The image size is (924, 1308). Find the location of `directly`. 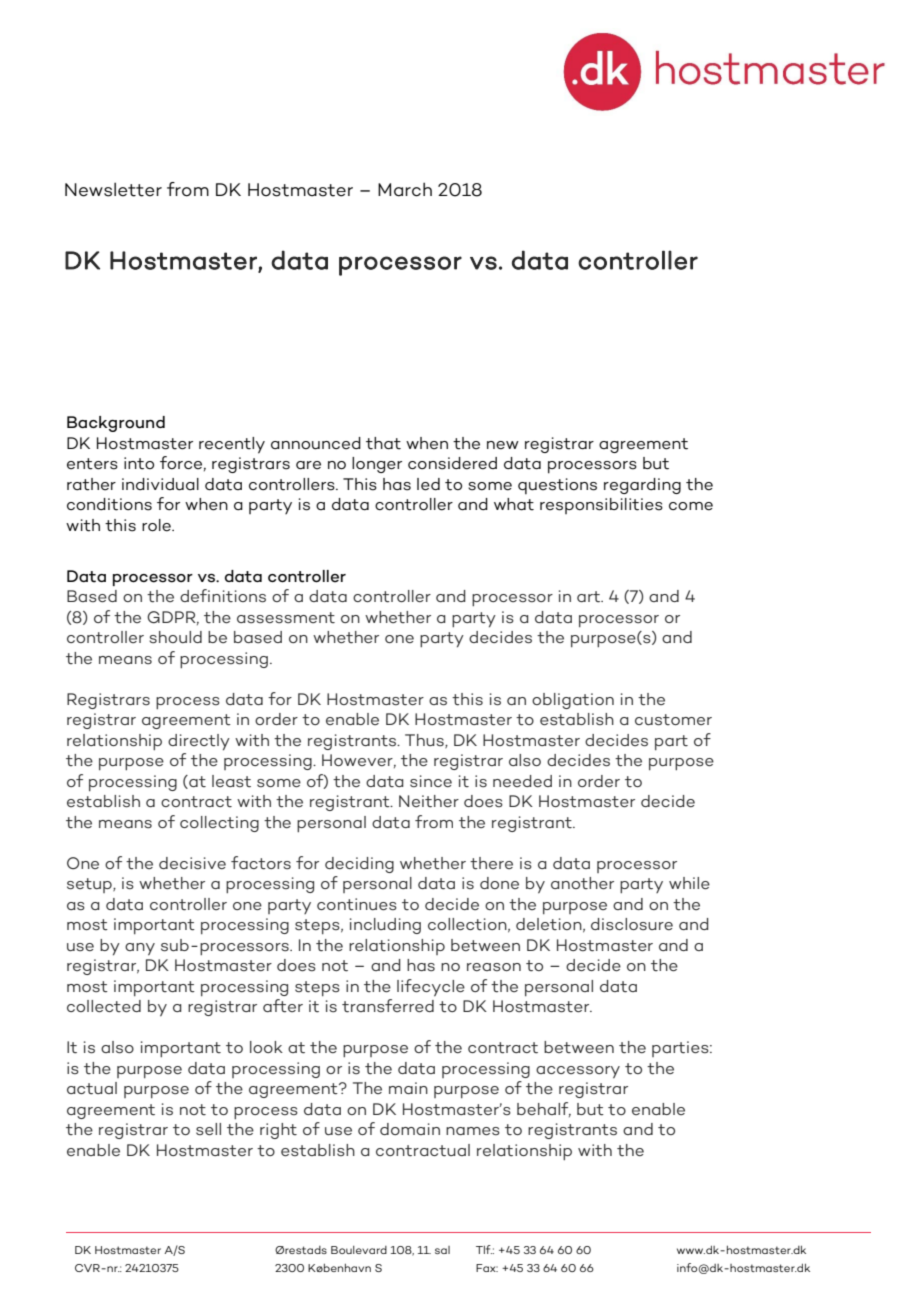

directly is located at coordinates (199, 742).
